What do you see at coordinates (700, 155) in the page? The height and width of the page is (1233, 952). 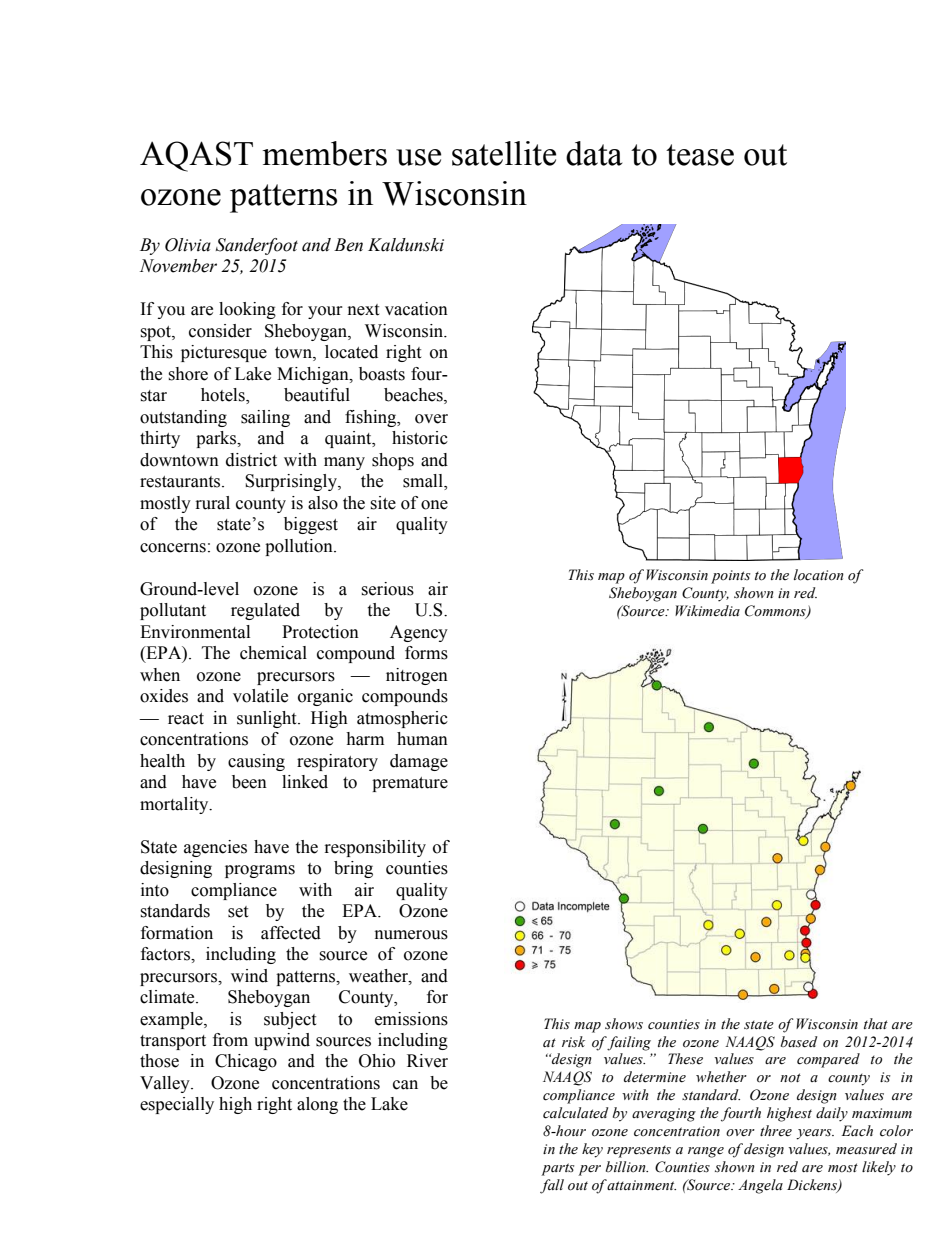 I see `tease` at bounding box center [700, 155].
